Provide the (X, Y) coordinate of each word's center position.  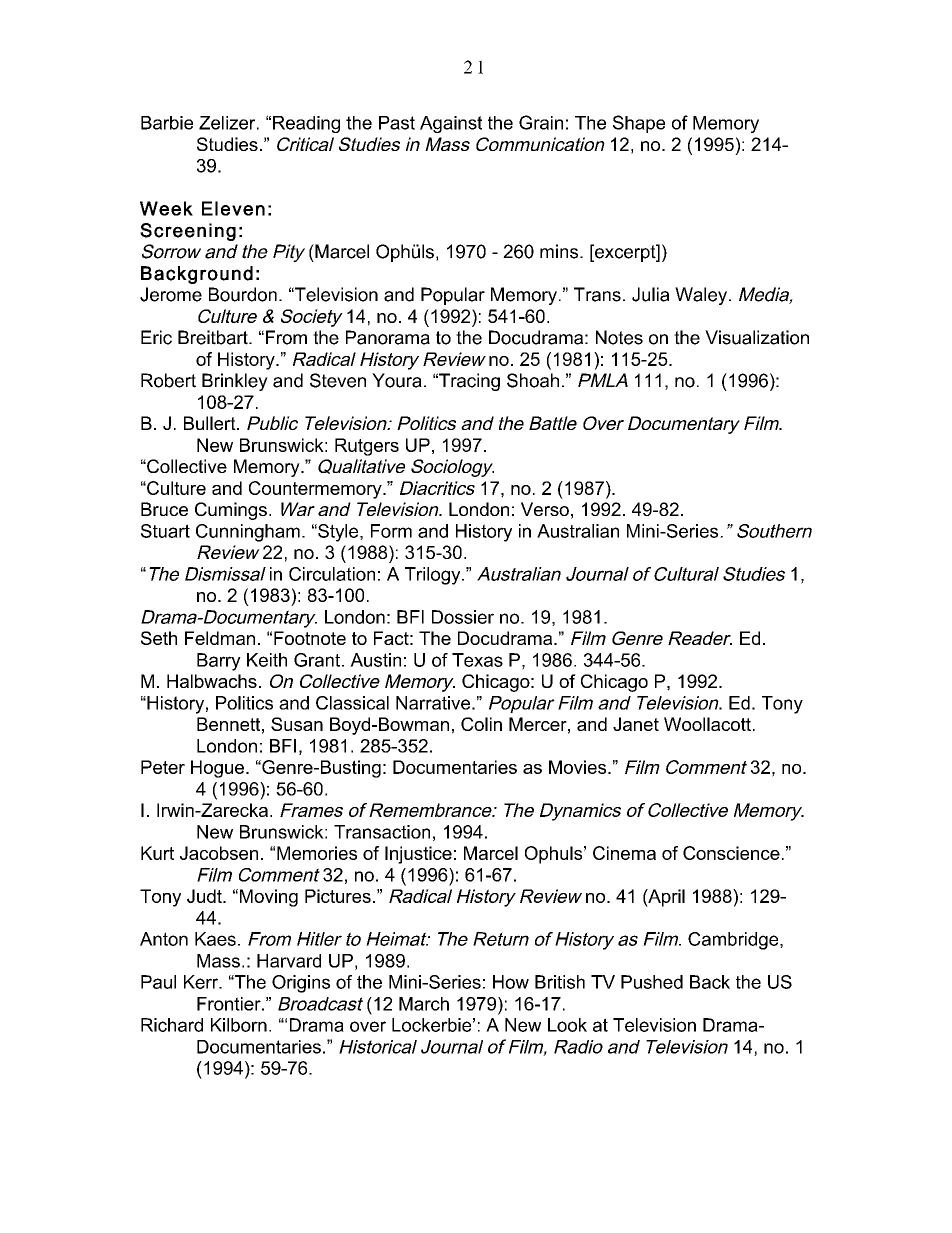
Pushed (652, 982)
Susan (297, 724)
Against (451, 124)
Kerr (202, 982)
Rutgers (367, 447)
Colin (481, 724)
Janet (636, 724)
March (424, 1004)
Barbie (167, 123)
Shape (639, 124)
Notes (619, 337)
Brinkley (235, 382)
